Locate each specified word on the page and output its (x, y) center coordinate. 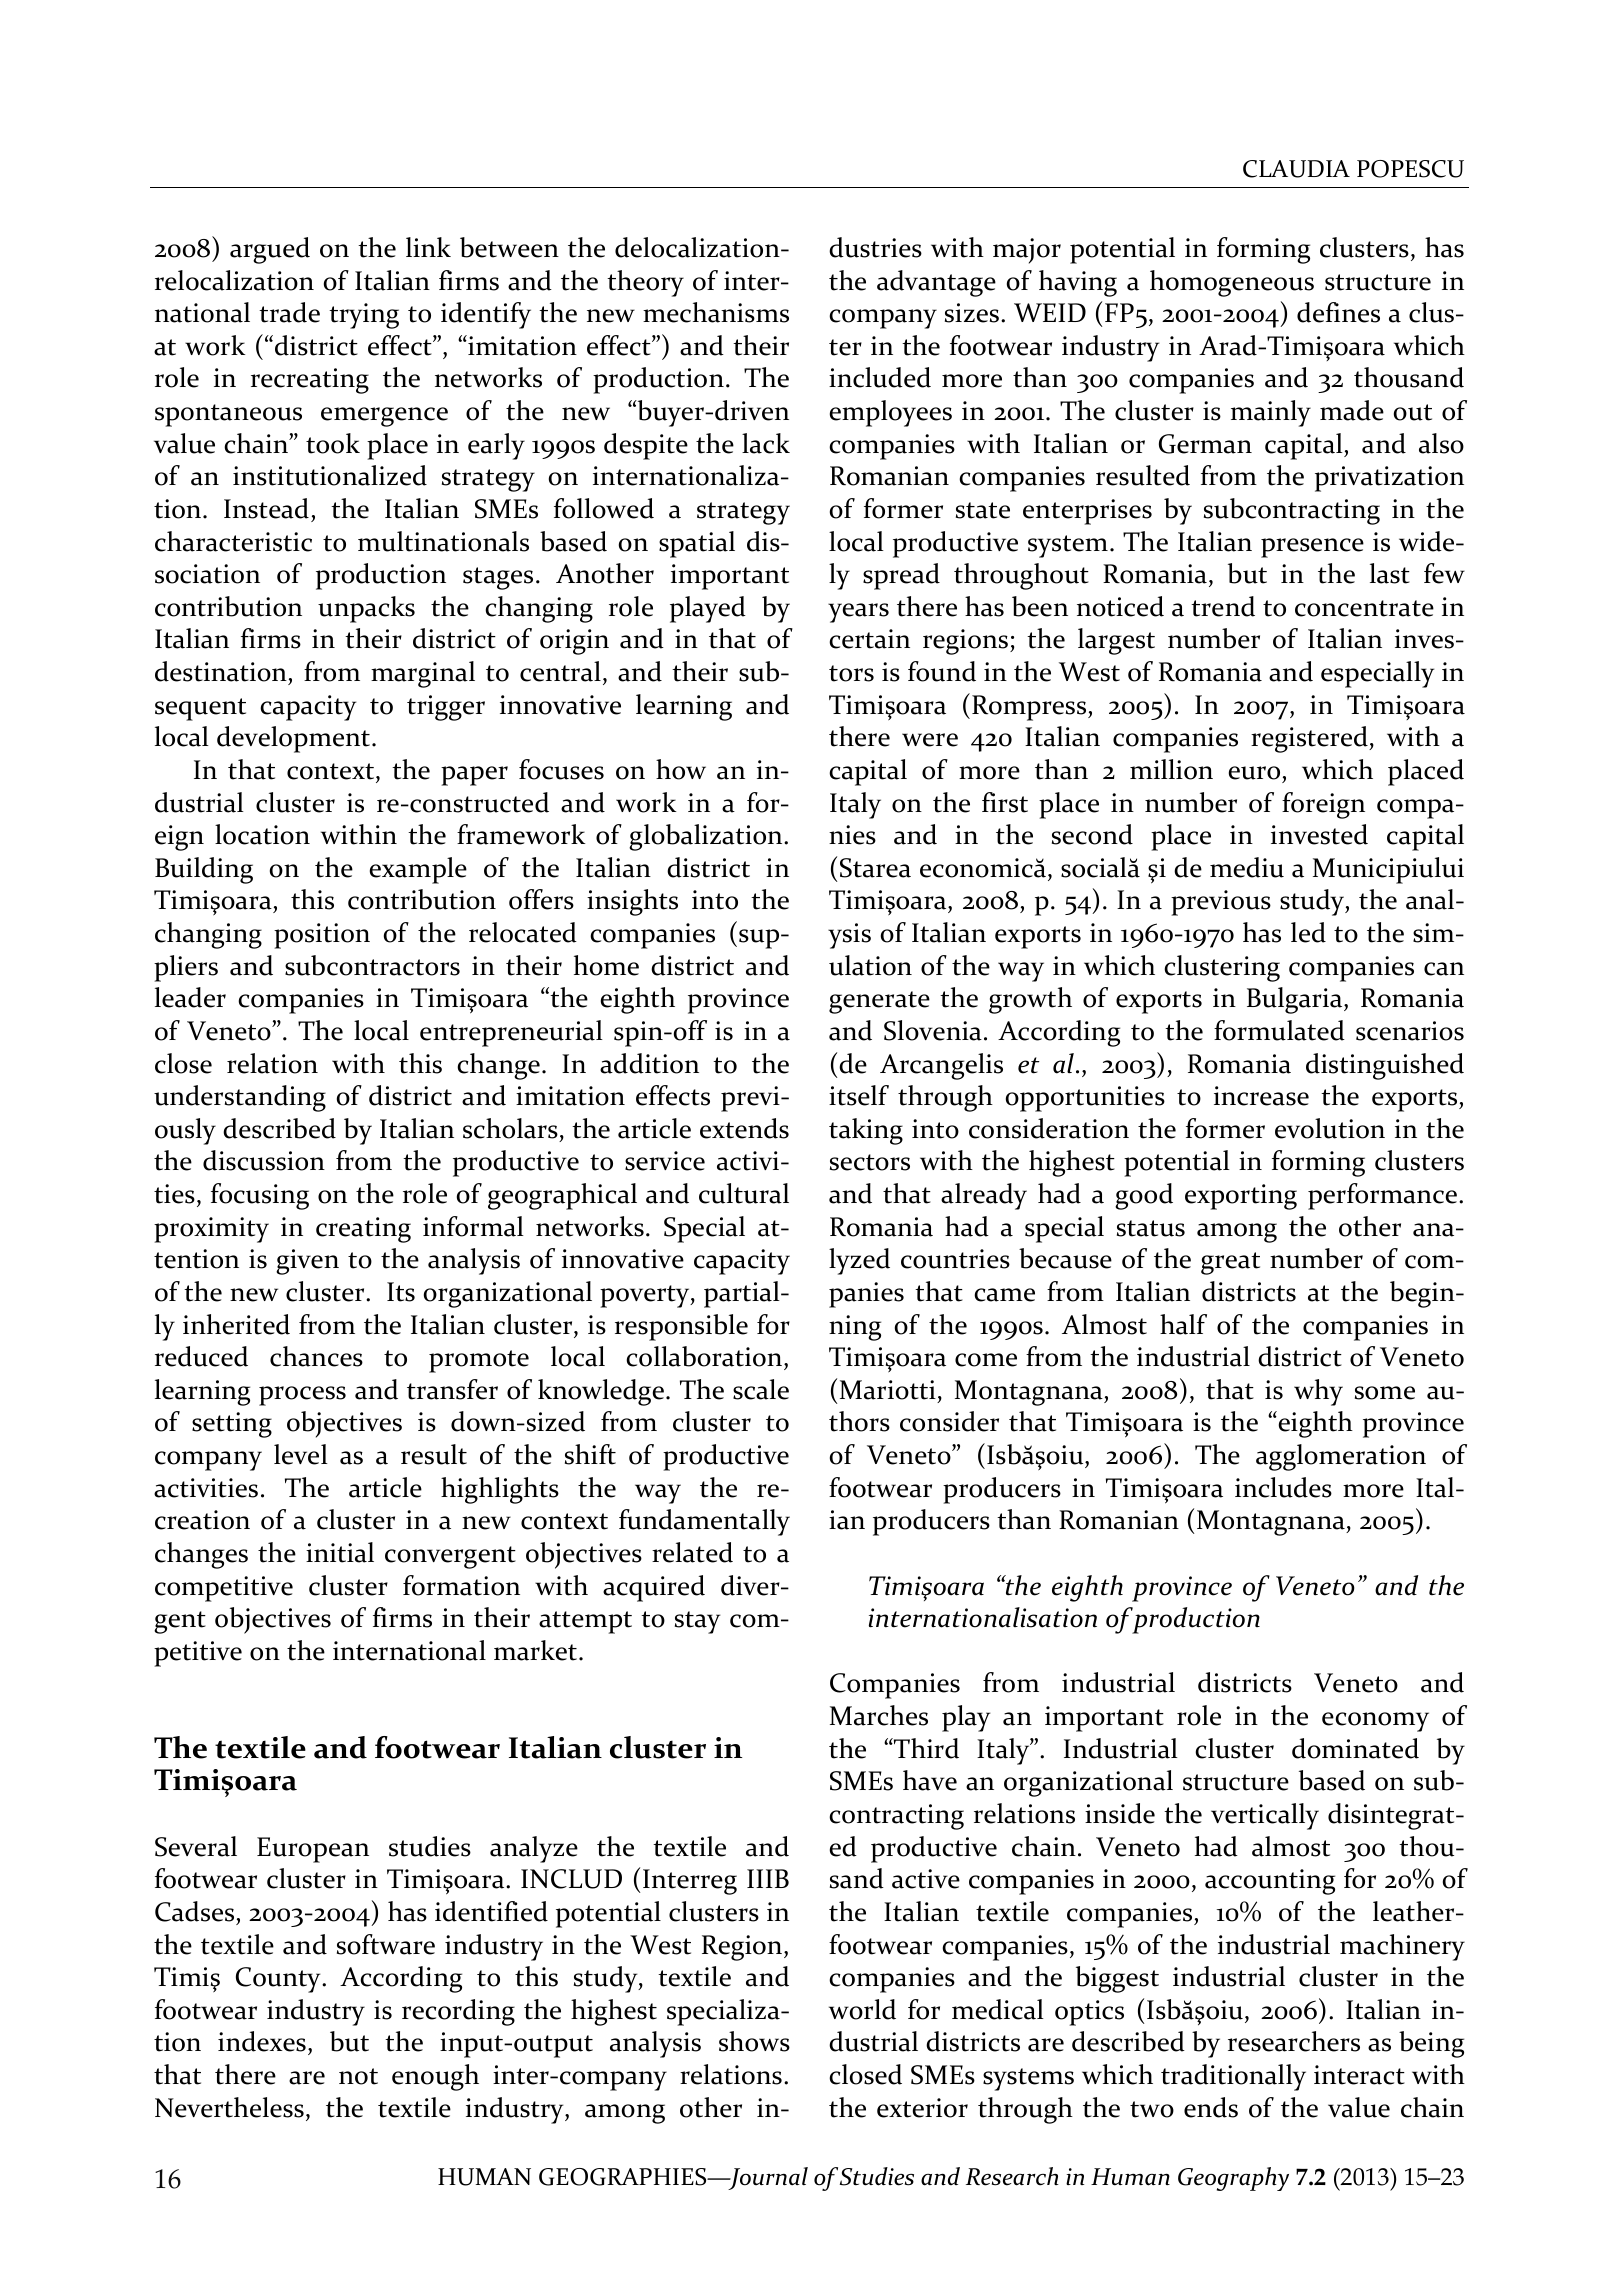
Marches (879, 1715)
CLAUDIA (1296, 169)
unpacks (366, 609)
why (1318, 1392)
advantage (936, 283)
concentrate (1364, 608)
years (858, 613)
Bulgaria (1296, 1000)
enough (435, 2077)
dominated (1355, 1748)
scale (761, 1389)
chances (316, 1356)
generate (879, 1002)
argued (270, 250)
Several (196, 1846)
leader (190, 997)
